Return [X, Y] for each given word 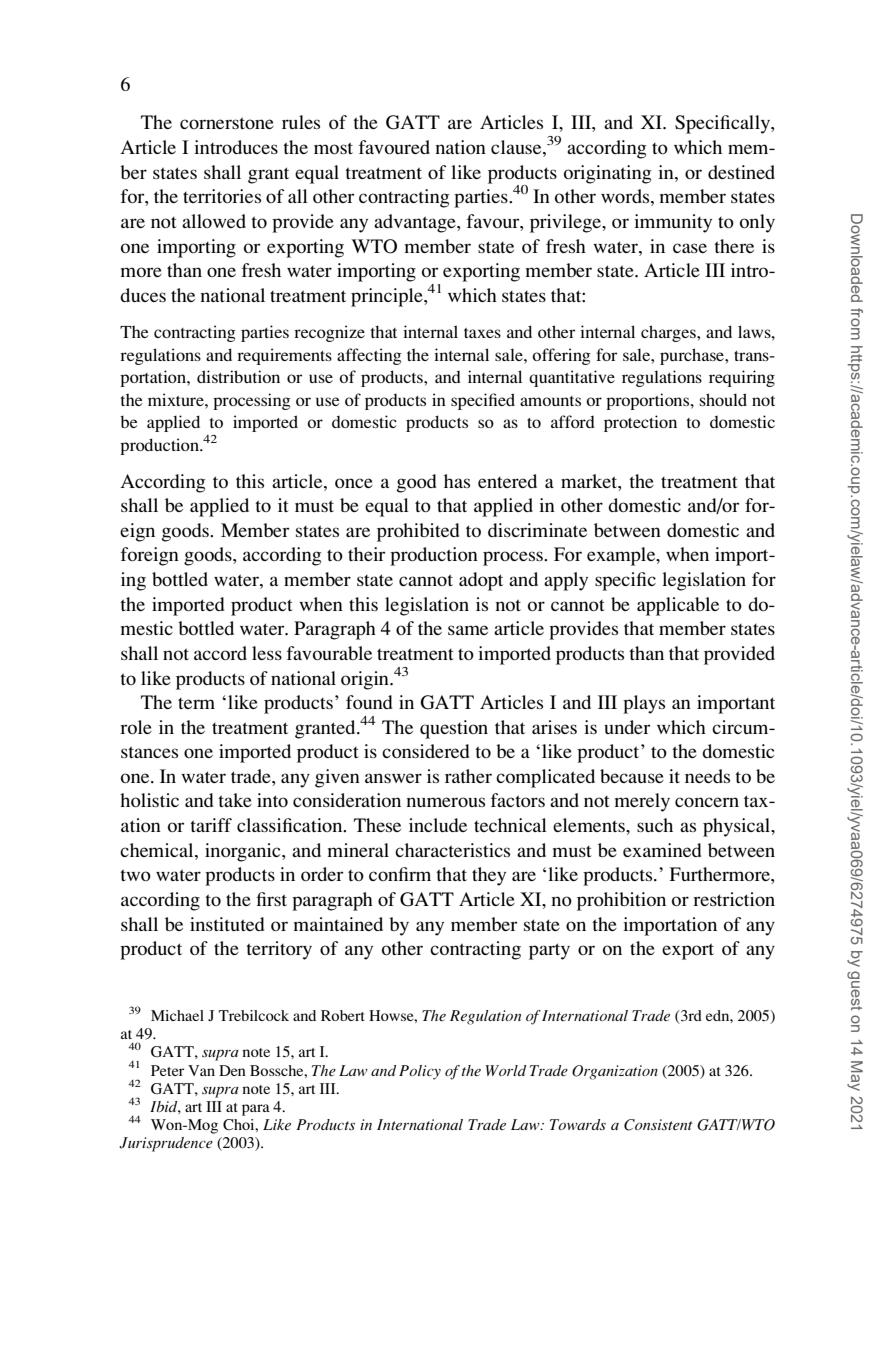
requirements [284, 356]
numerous [445, 802]
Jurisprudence [166, 1144]
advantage [416, 223]
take [235, 800]
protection [640, 423]
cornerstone [227, 123]
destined [741, 172]
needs [707, 776]
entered [507, 481]
